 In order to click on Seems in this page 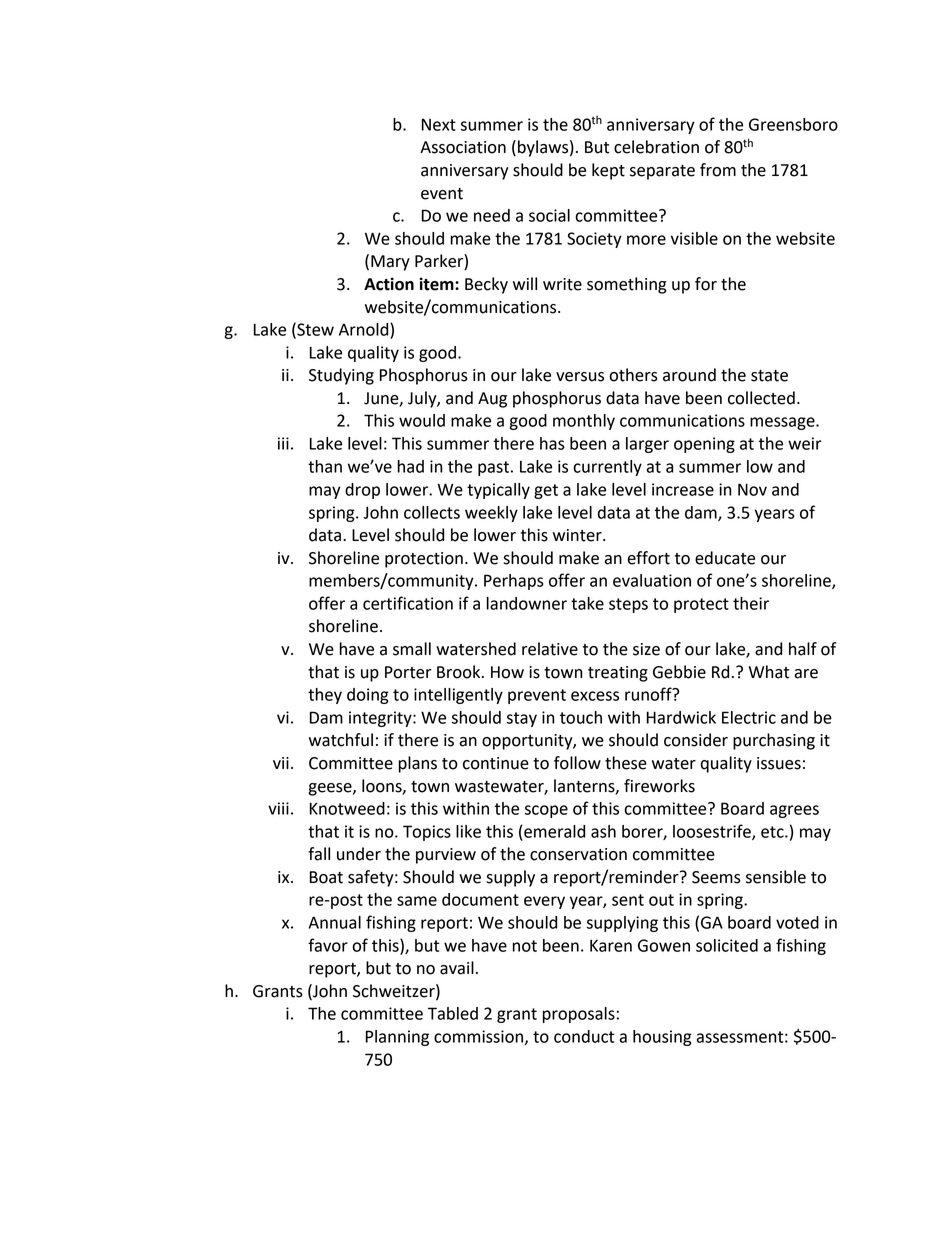, I will do `click(716, 877)`.
